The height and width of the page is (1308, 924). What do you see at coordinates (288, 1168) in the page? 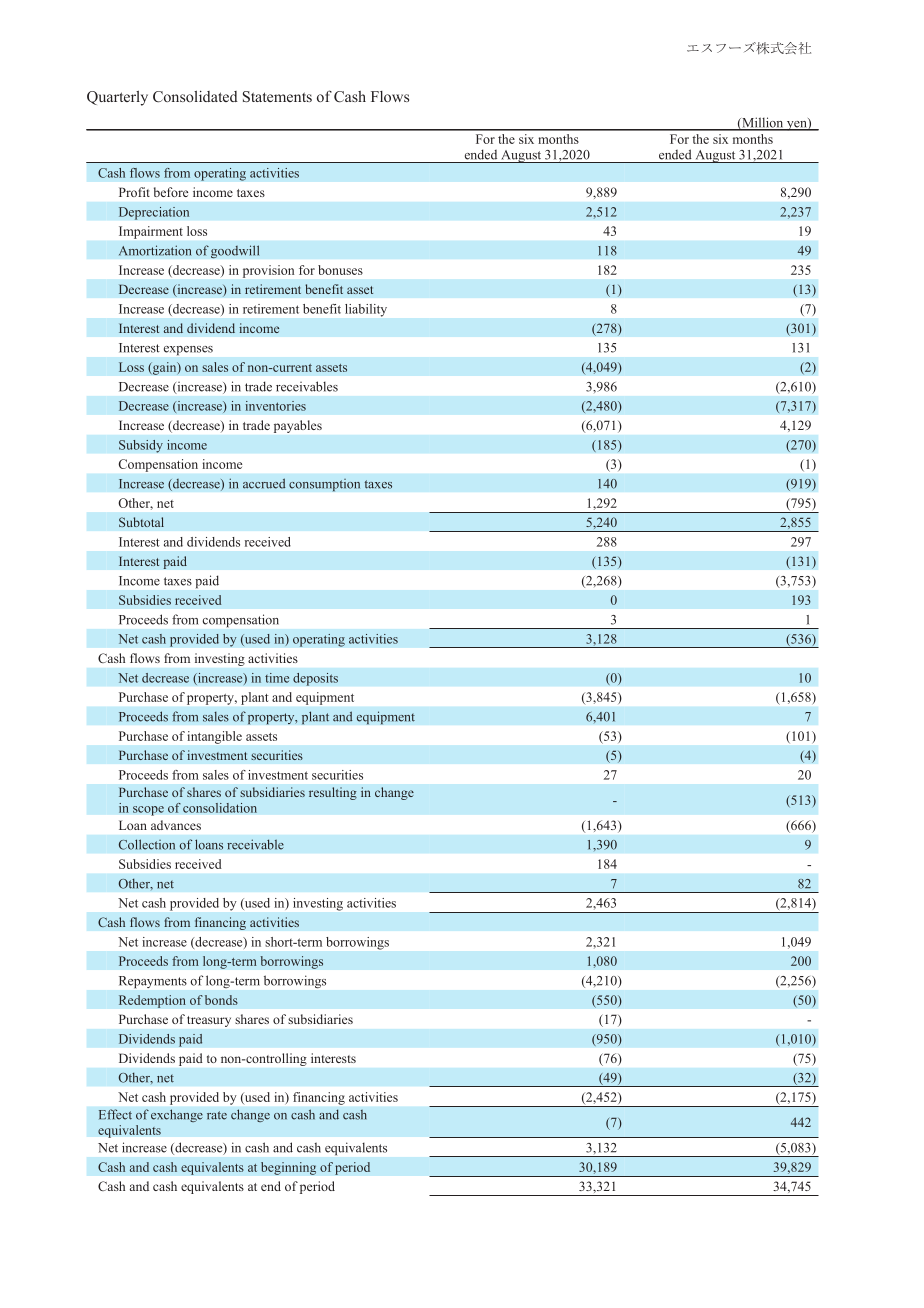
I see `beginning` at bounding box center [288, 1168].
